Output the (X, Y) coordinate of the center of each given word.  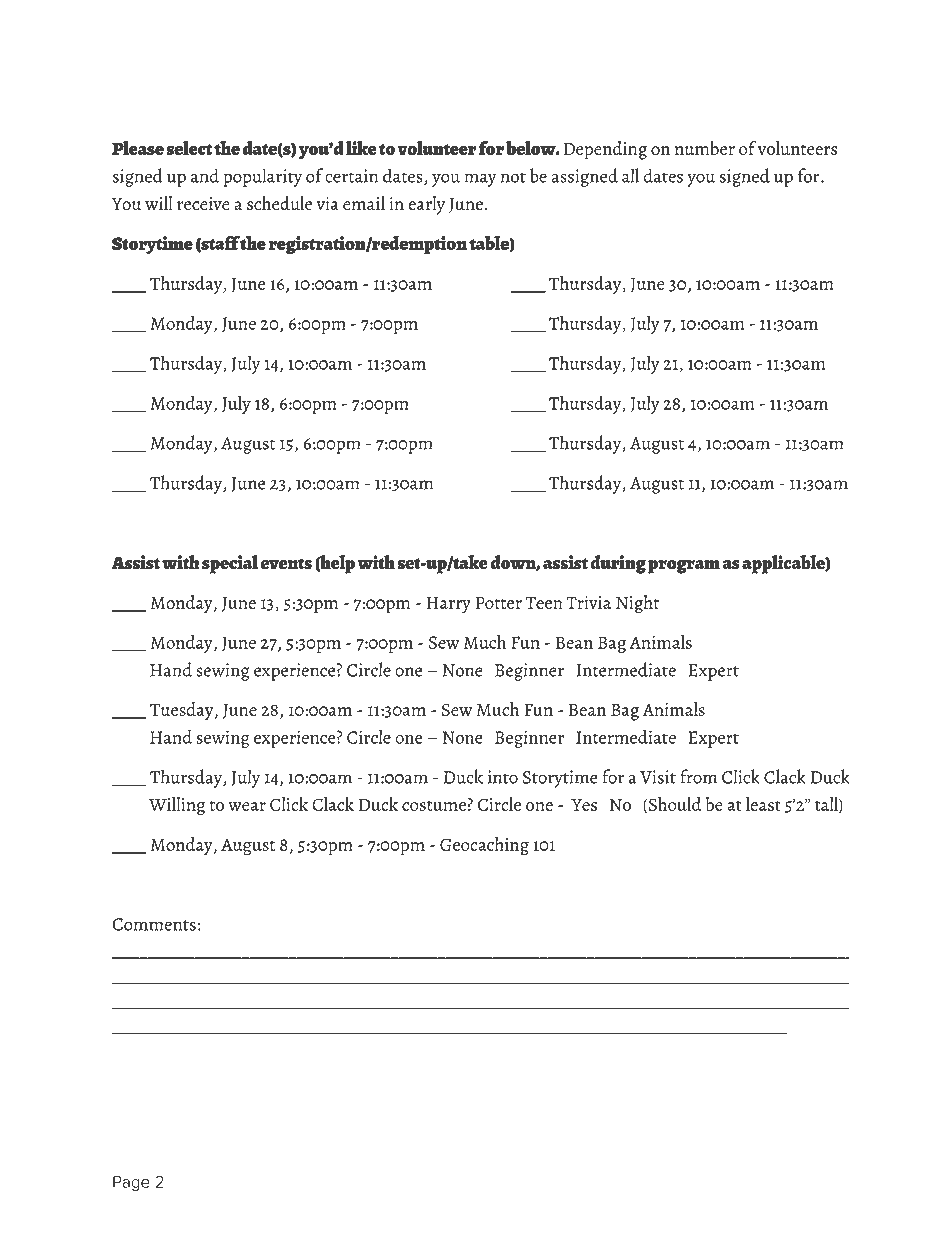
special (230, 564)
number (705, 148)
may (480, 180)
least (763, 804)
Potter (499, 602)
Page (131, 1183)
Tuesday (183, 711)
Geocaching (484, 846)
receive (203, 204)
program (684, 566)
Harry (448, 605)
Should (674, 805)
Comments (154, 924)
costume (434, 806)
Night (637, 604)
